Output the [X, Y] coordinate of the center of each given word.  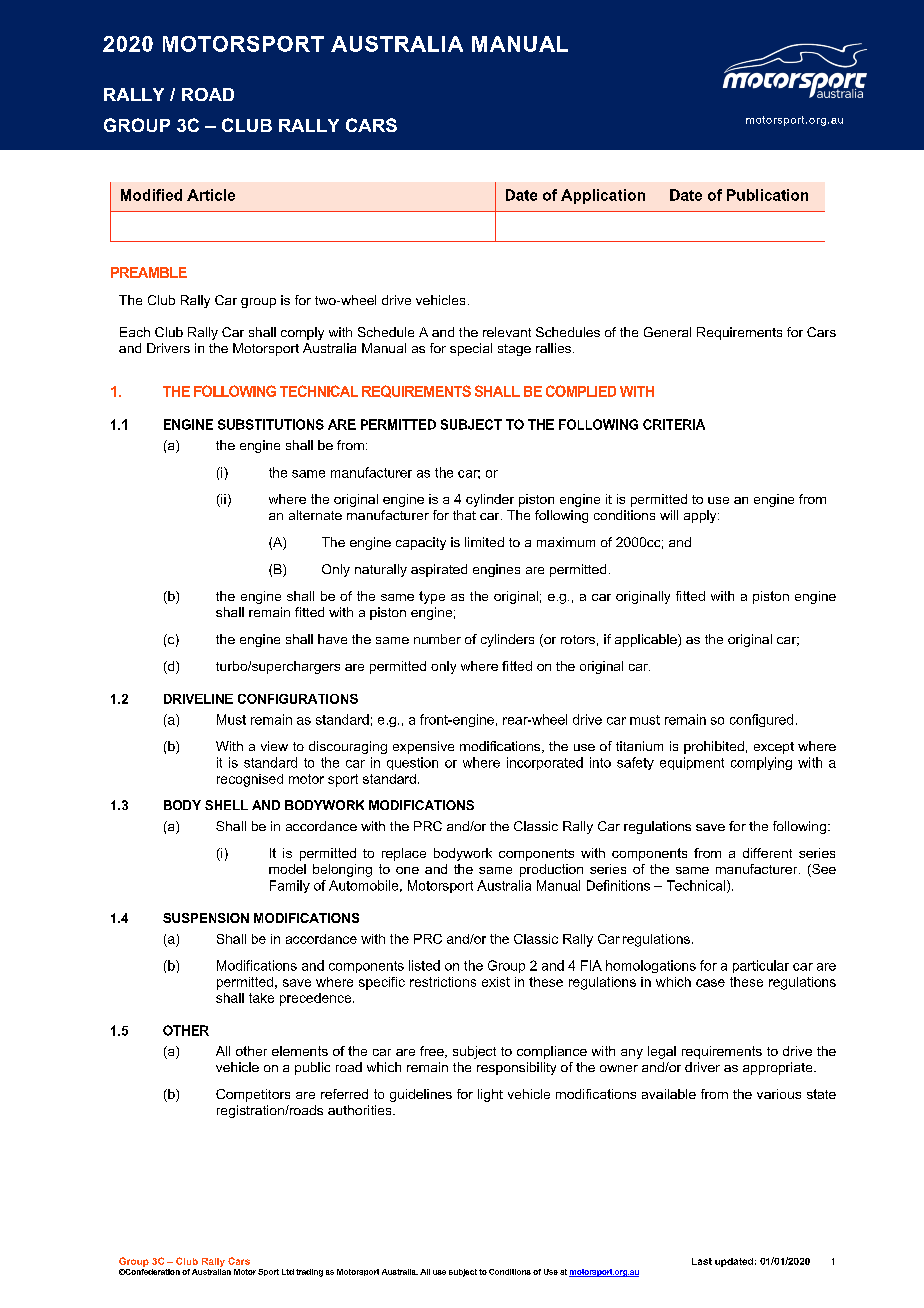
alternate [315, 515]
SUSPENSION [206, 918]
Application [603, 196]
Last [702, 1261]
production [551, 870]
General [667, 332]
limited [484, 542]
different [767, 853]
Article [211, 195]
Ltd [288, 1272]
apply [701, 516]
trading [309, 1273]
